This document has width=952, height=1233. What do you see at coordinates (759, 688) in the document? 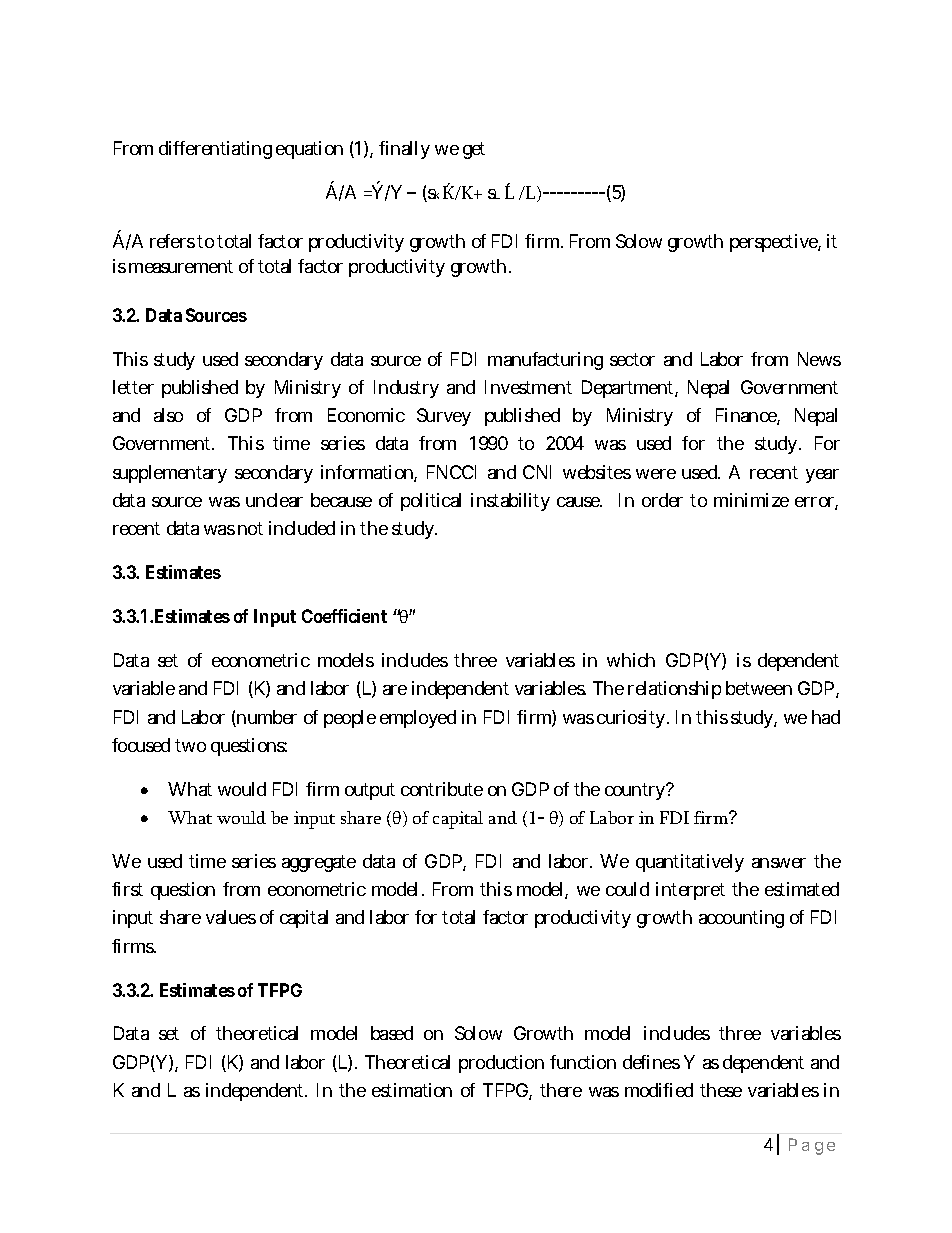
I see `between` at bounding box center [759, 688].
